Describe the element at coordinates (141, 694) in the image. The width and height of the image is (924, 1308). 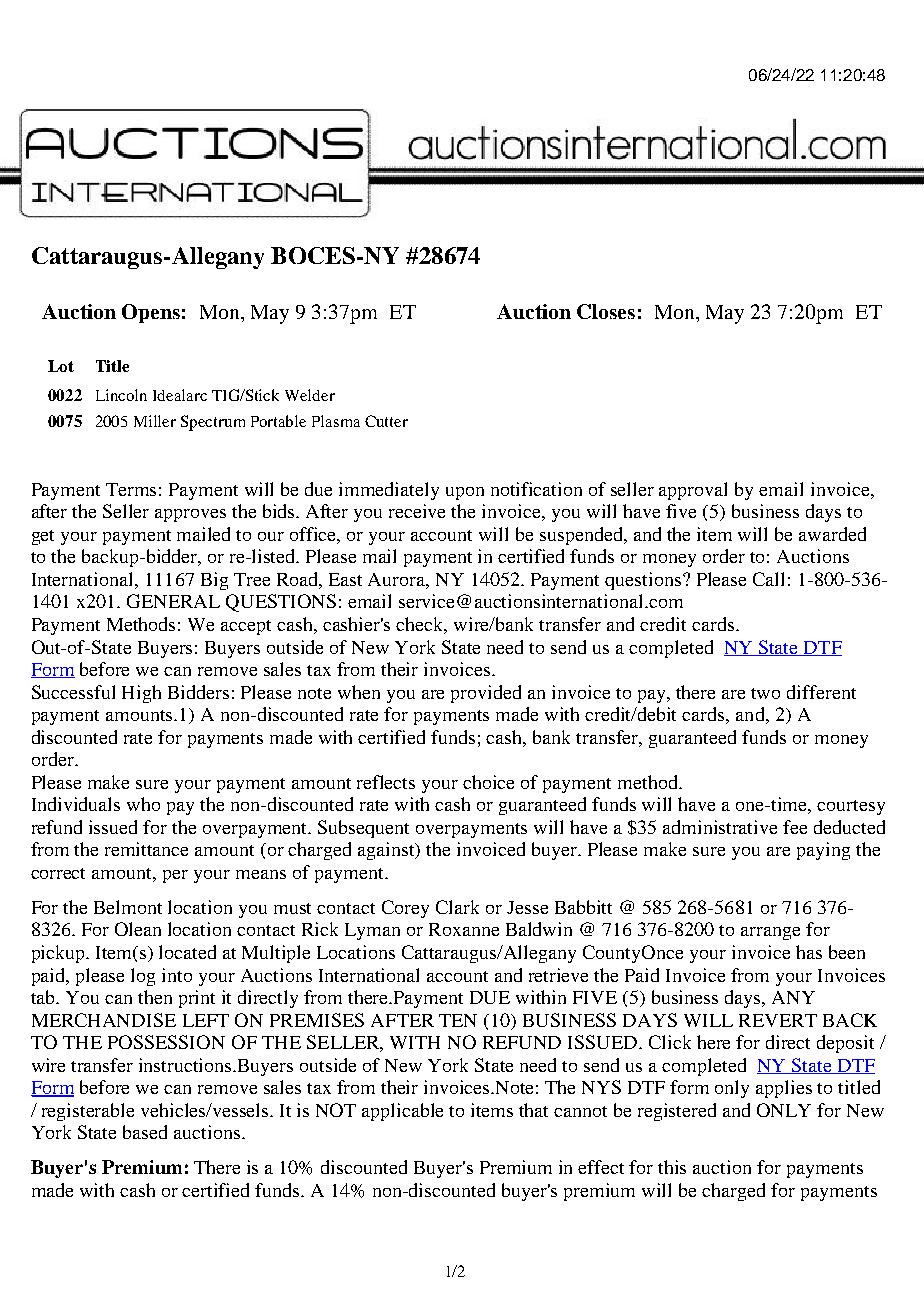
I see `High` at that location.
